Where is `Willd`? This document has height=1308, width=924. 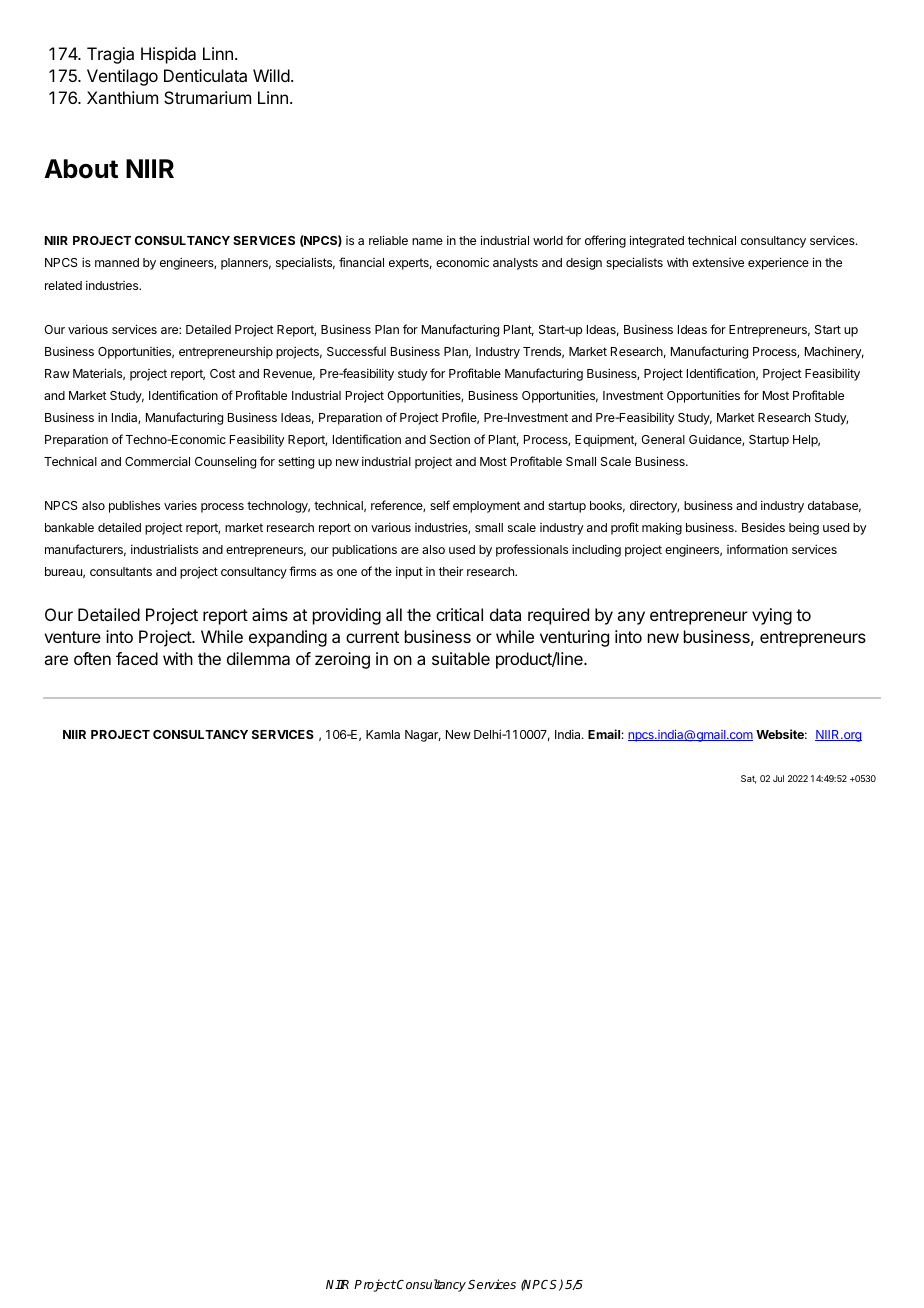 Willd is located at coordinates (271, 75).
